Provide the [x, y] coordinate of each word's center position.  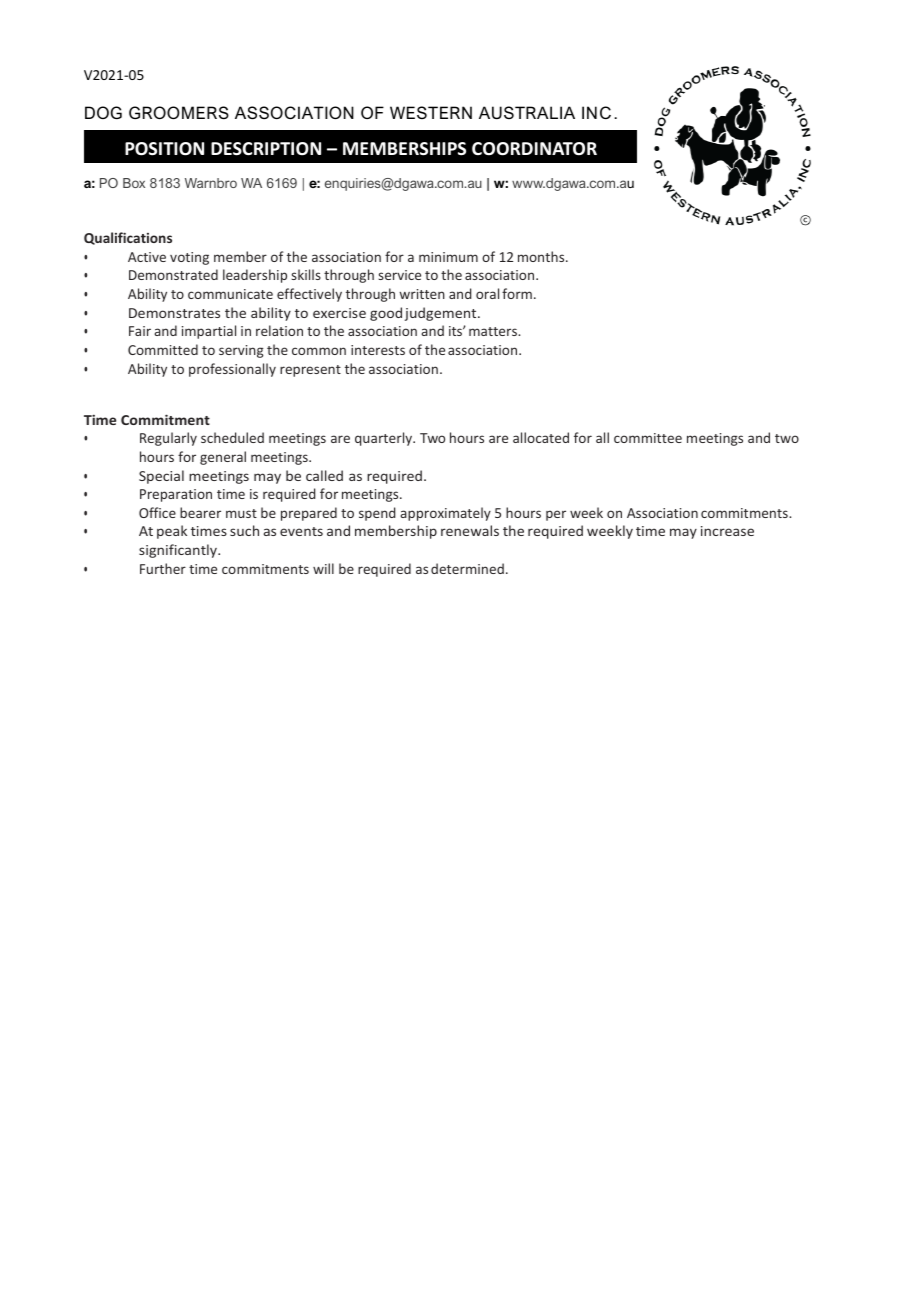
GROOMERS [179, 112]
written [422, 294]
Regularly [168, 439]
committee [648, 438]
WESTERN [431, 112]
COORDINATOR [534, 149]
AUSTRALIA [527, 112]
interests [378, 350]
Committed [163, 349]
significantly [179, 551]
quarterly [385, 439]
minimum [448, 257]
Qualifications [128, 238]
